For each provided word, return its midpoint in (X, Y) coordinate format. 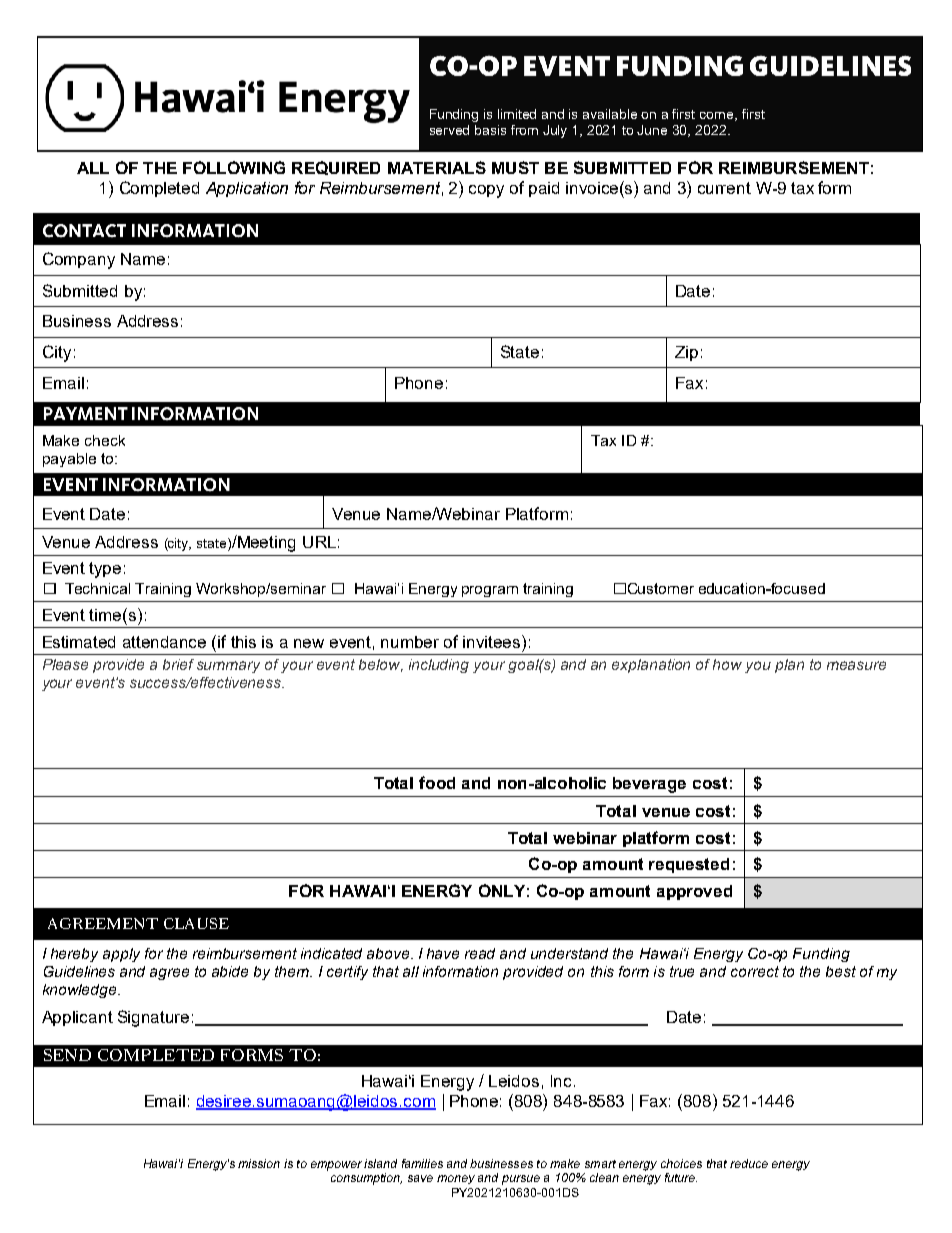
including (439, 666)
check (105, 440)
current (724, 188)
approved (694, 892)
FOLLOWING (234, 167)
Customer (661, 588)
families (422, 1163)
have (443, 953)
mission (259, 1163)
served (449, 130)
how (727, 664)
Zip (686, 353)
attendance (164, 642)
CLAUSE (196, 923)
